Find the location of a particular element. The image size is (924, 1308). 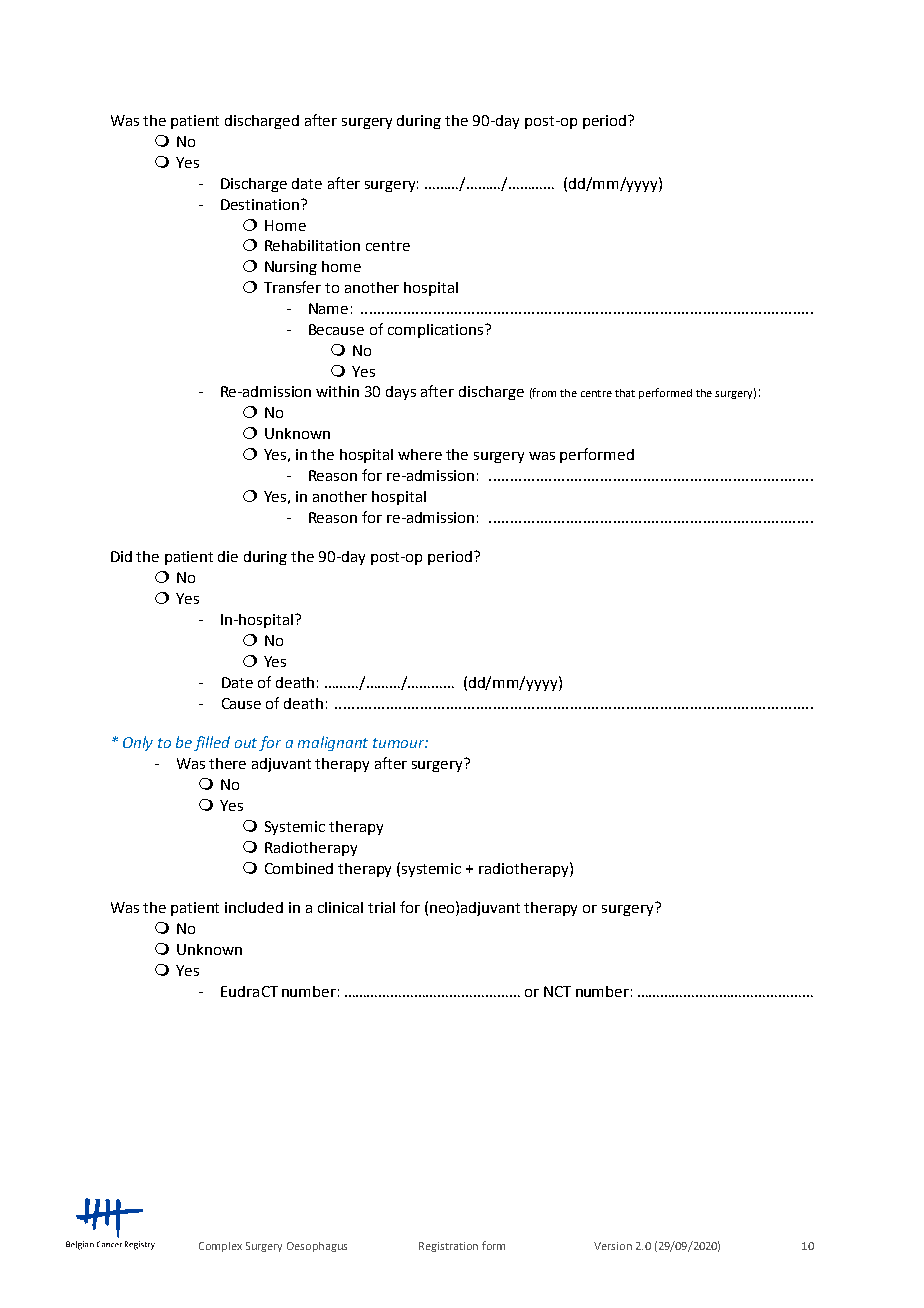

where is located at coordinates (420, 454).
